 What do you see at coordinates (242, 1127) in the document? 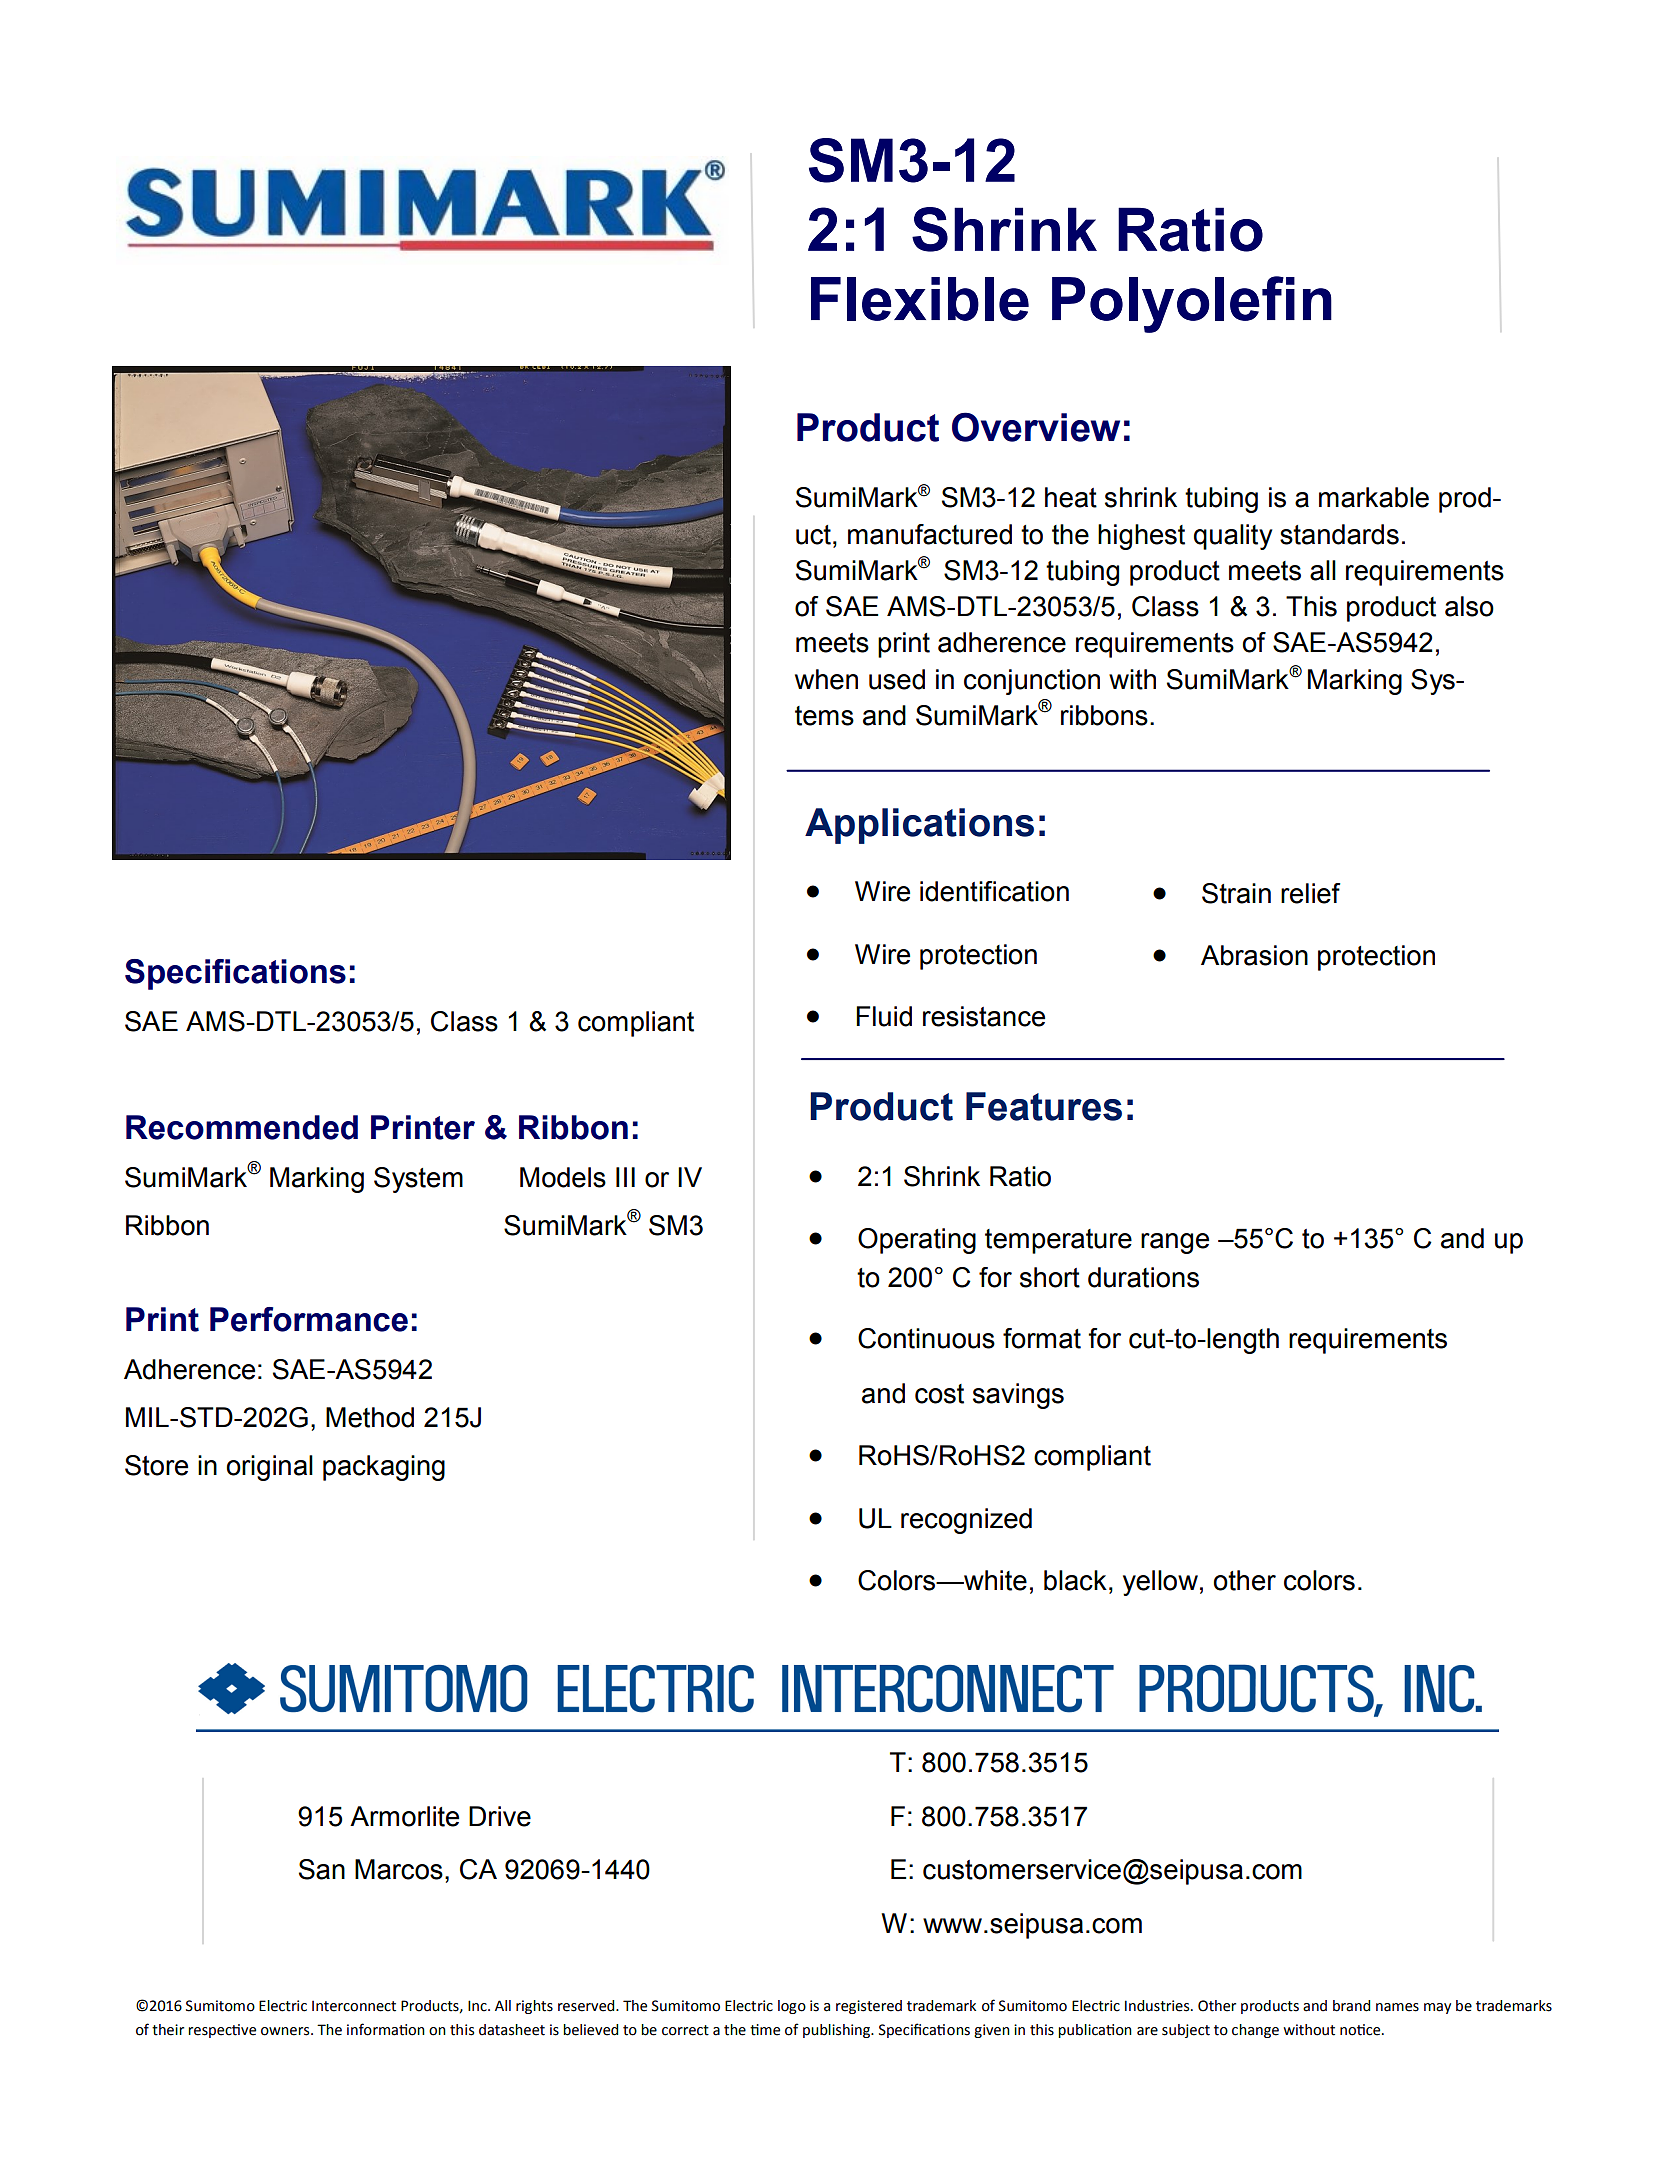
I see `Recommended` at bounding box center [242, 1127].
